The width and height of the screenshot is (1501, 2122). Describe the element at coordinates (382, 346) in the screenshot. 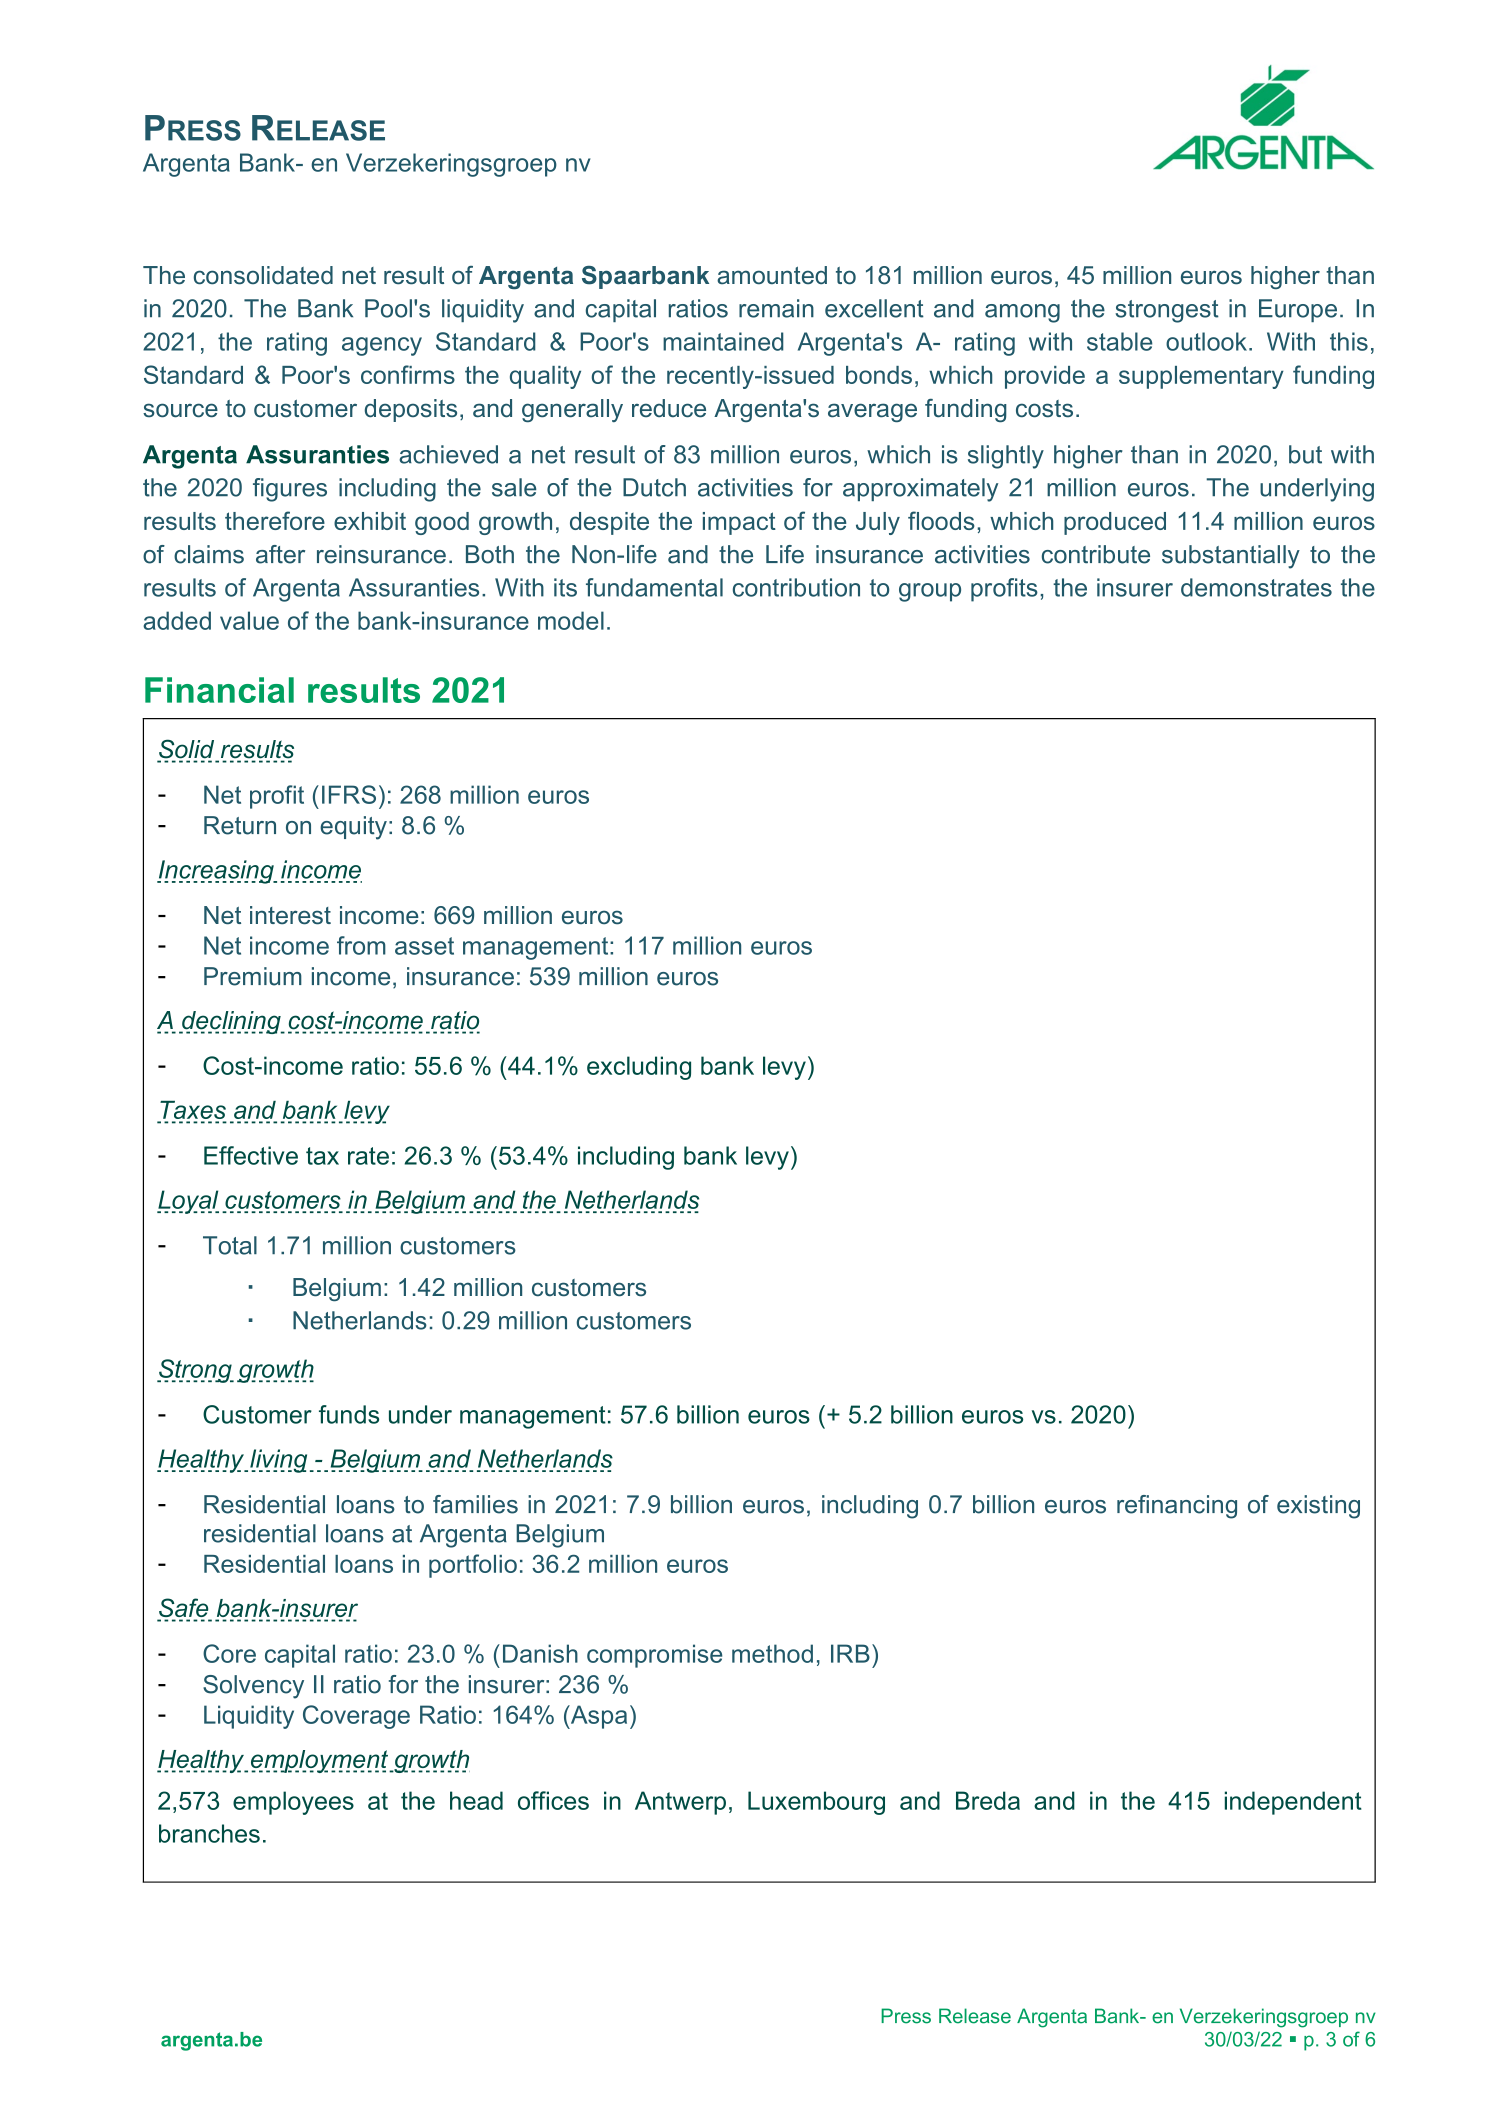

I see `agency` at that location.
